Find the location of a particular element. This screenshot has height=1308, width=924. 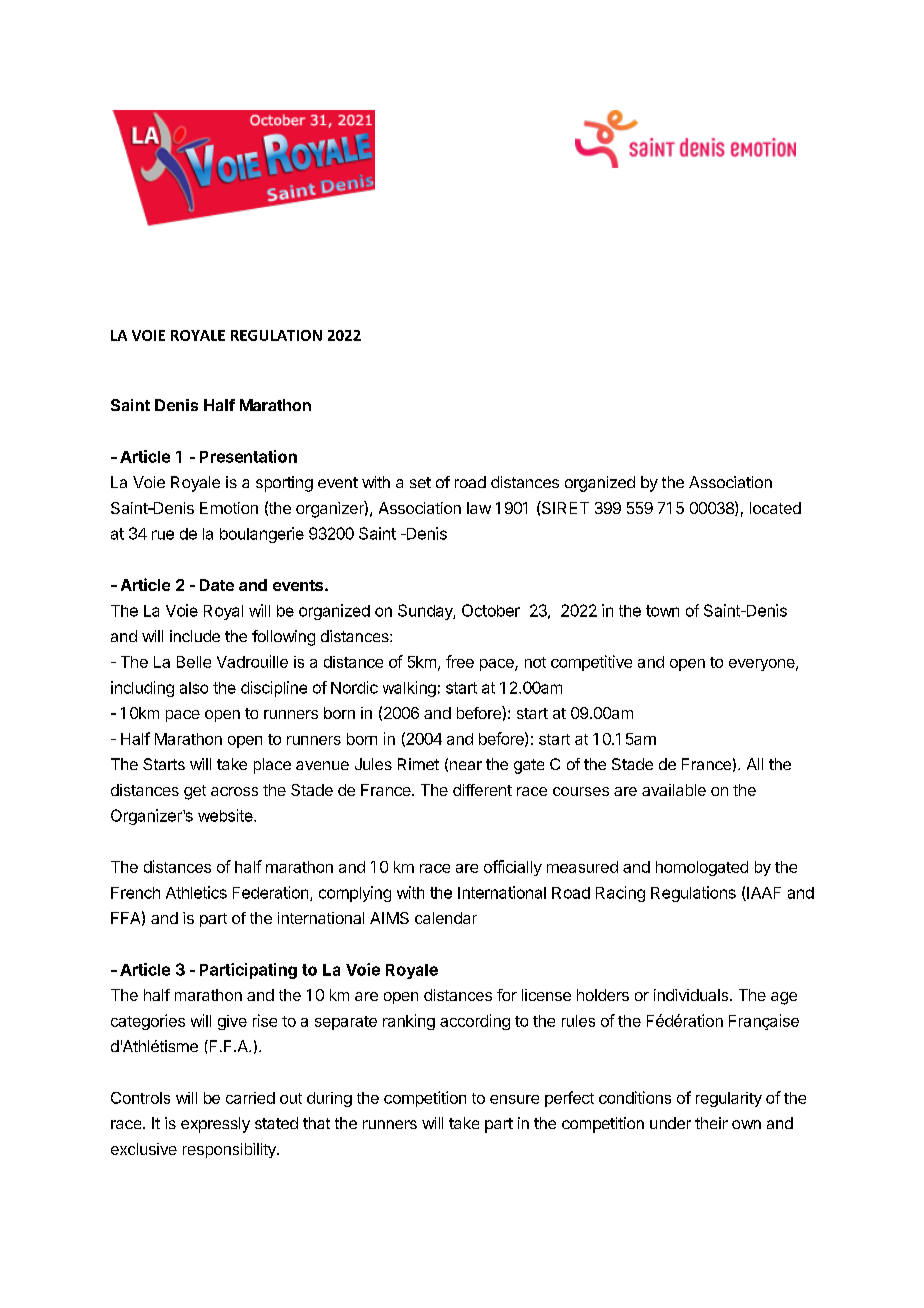

located is located at coordinates (775, 508).
